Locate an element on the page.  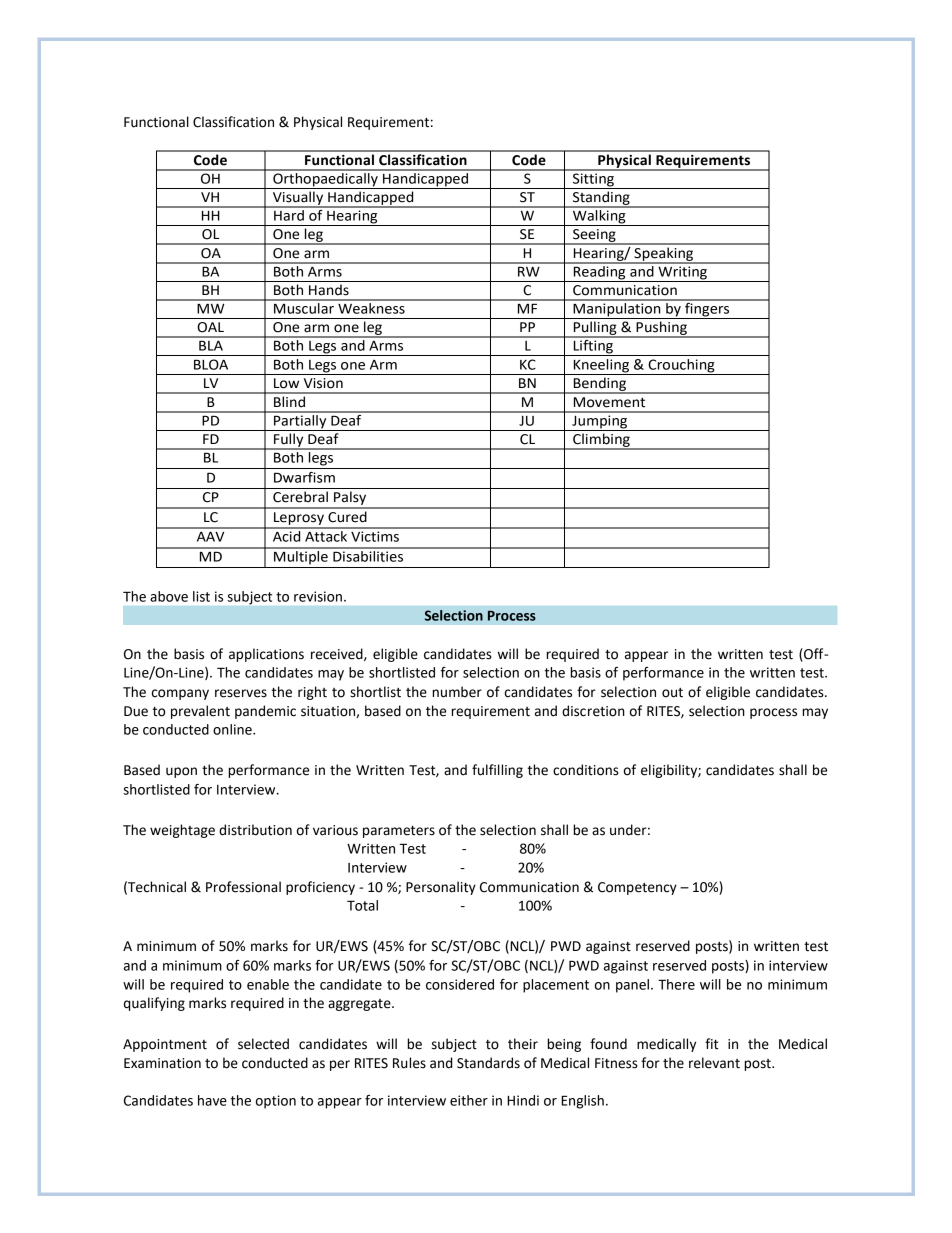
number is located at coordinates (457, 692).
